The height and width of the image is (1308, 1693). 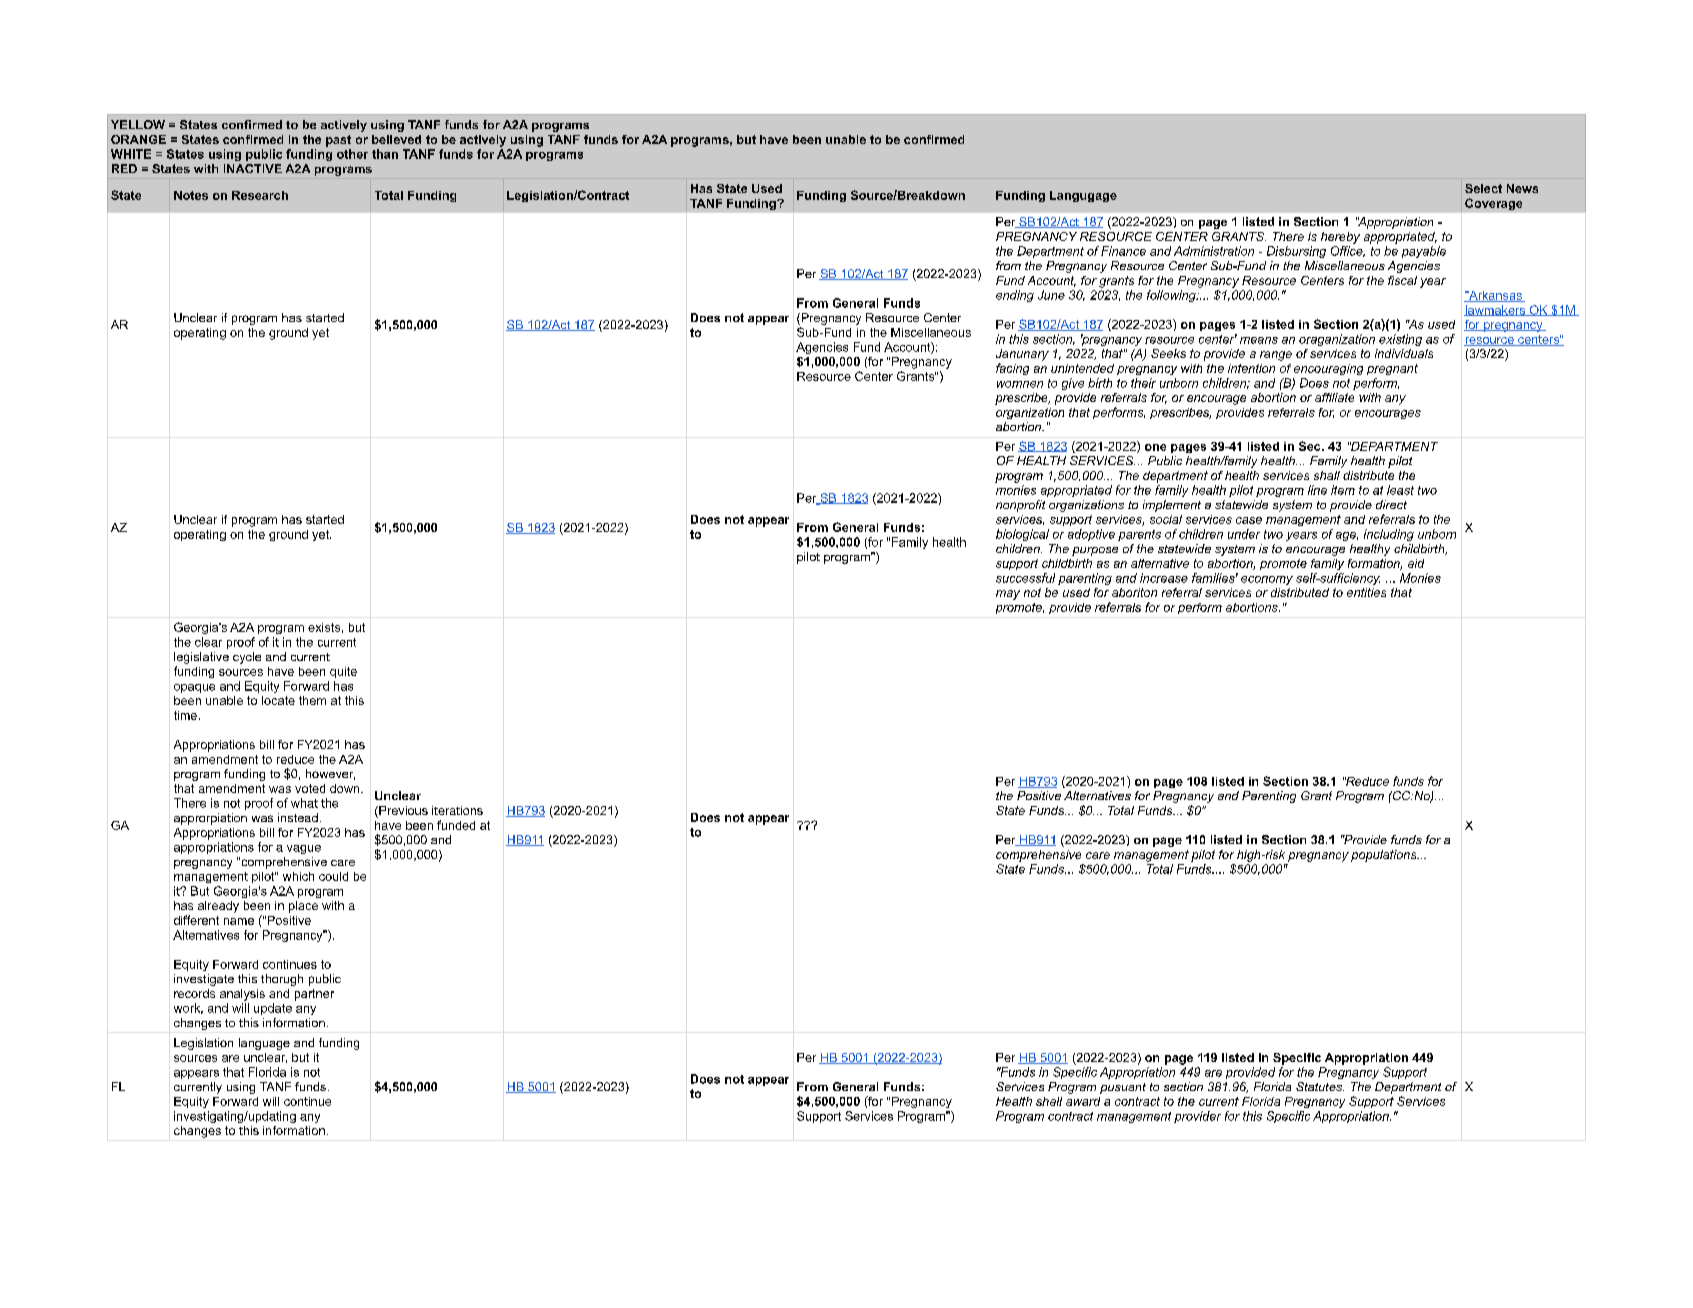 I want to click on language, so click(x=264, y=1044).
